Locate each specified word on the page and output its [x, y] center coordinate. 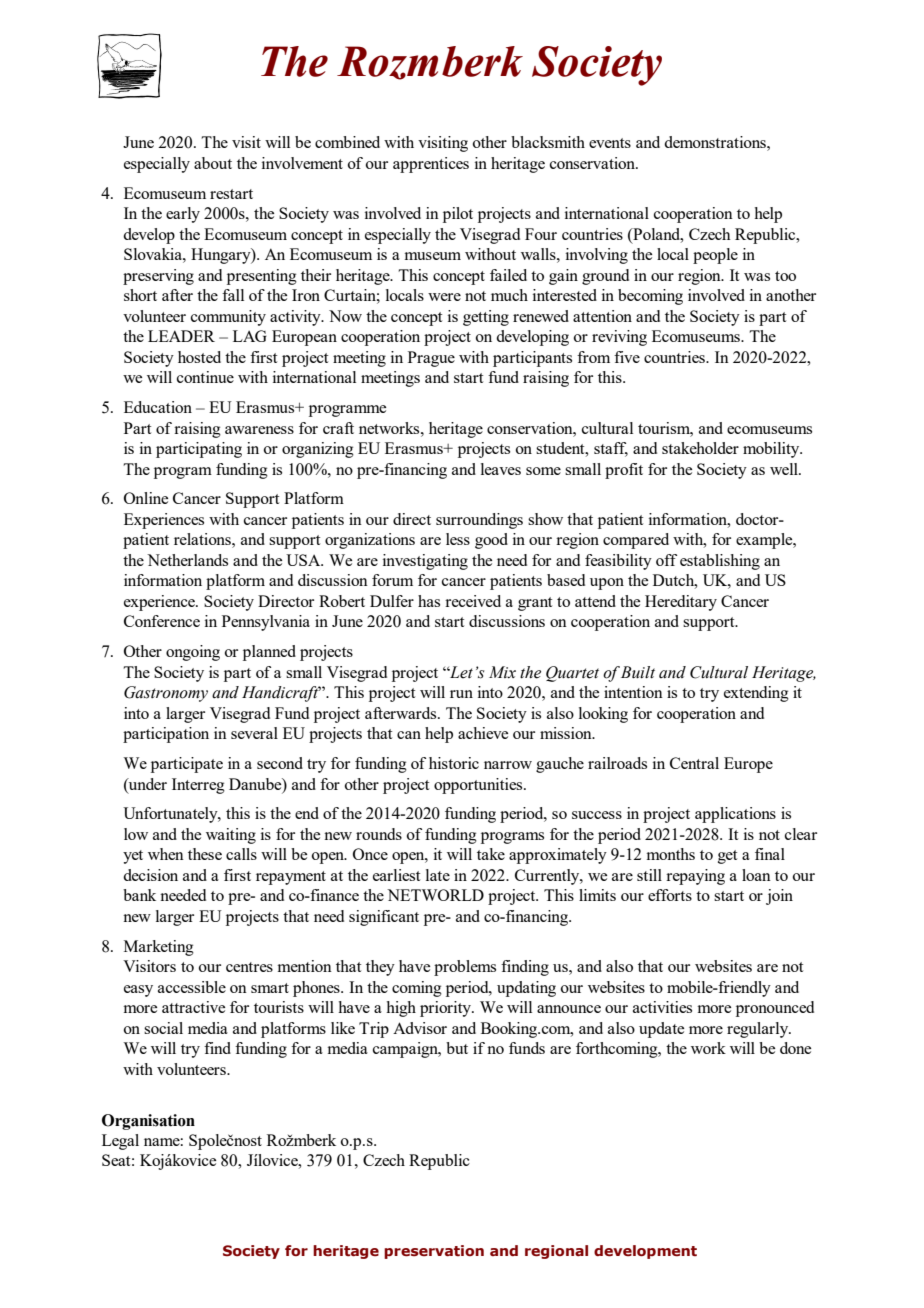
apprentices [431, 165]
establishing [720, 562]
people [715, 256]
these [205, 854]
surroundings [479, 521]
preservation [434, 1252]
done [795, 1048]
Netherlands [187, 560]
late [438, 875]
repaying [695, 877]
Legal [120, 1142]
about [213, 163]
